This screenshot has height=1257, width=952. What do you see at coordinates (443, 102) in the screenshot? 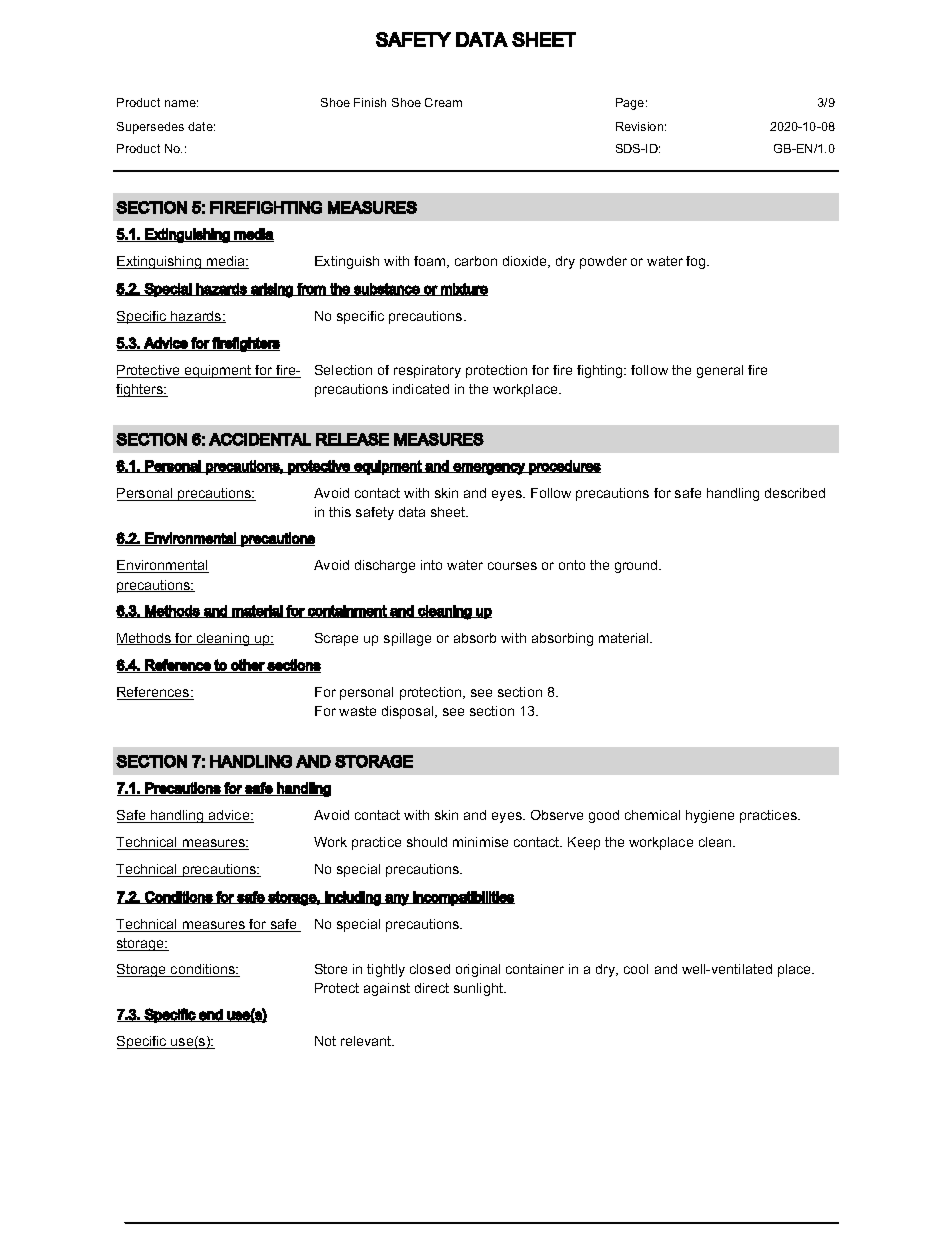
I see `Cream` at bounding box center [443, 102].
